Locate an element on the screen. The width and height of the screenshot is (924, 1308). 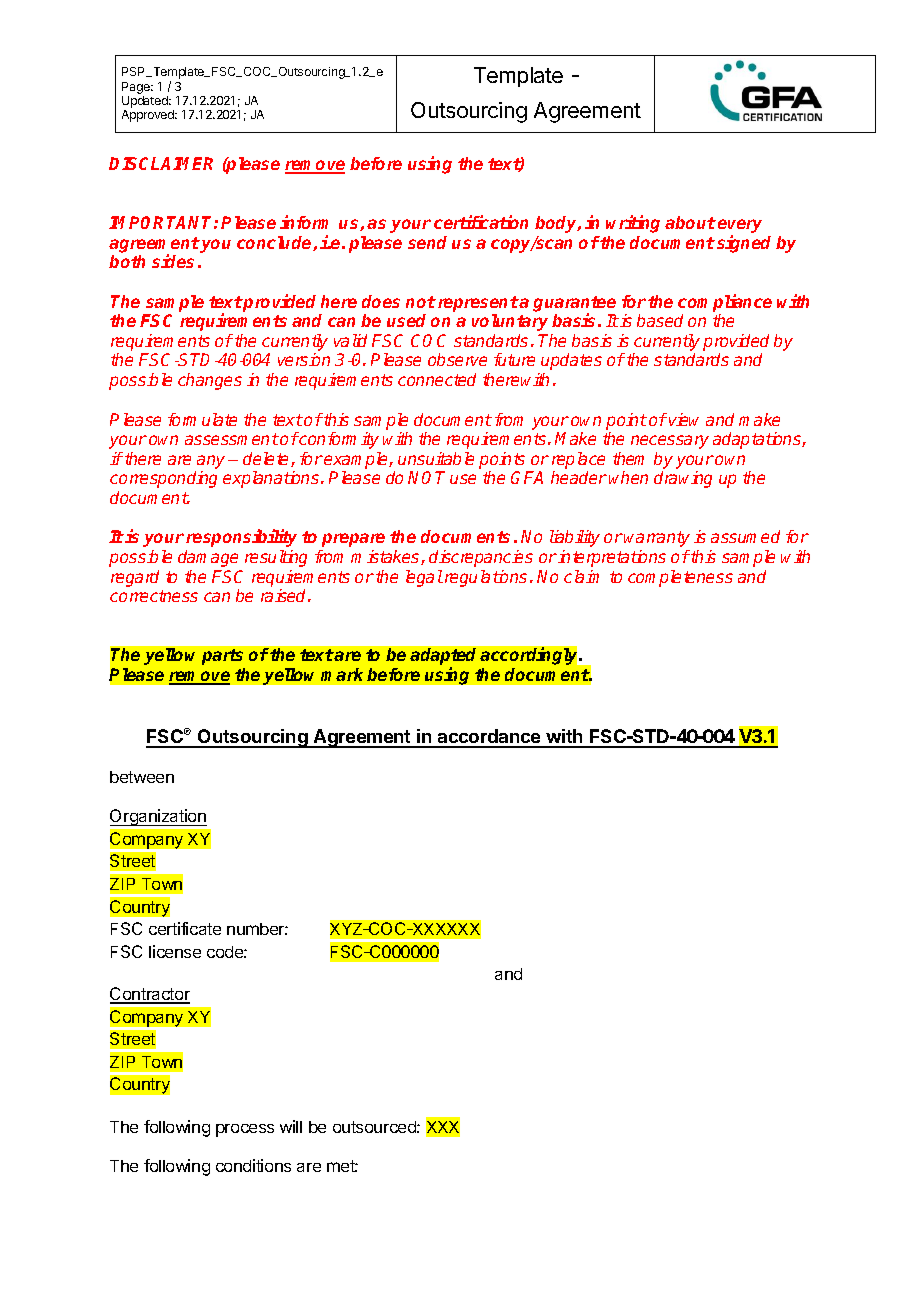
parts is located at coordinates (222, 657).
